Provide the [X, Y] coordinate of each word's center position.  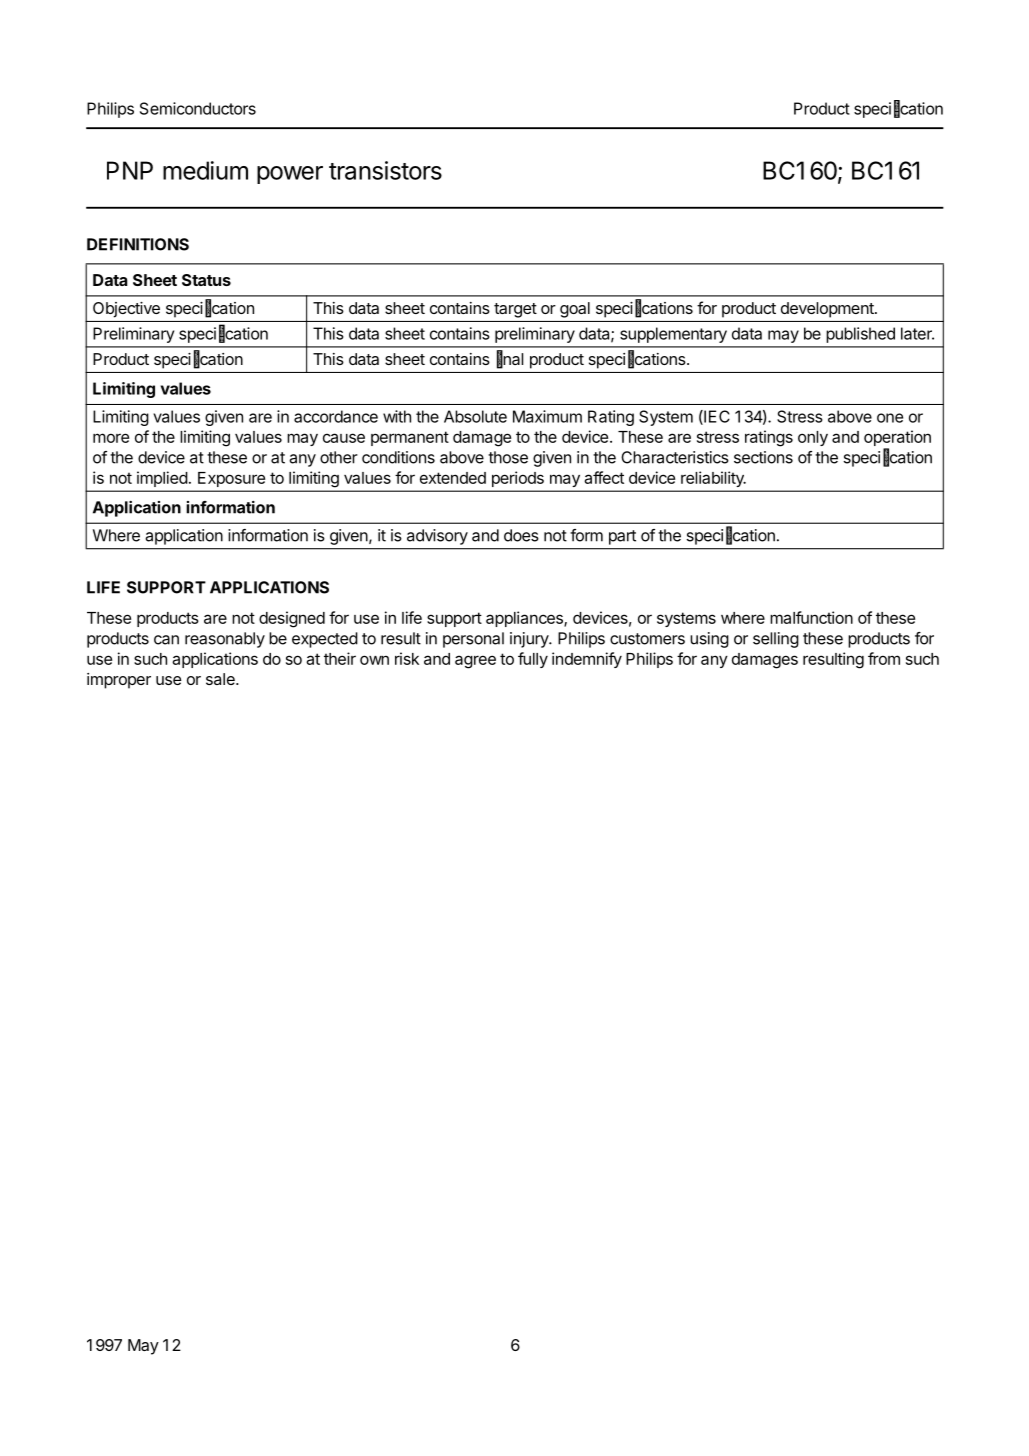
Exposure [231, 479]
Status [206, 280]
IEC [716, 417]
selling [776, 640]
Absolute [475, 416]
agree [475, 662]
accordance [336, 416]
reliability [713, 479]
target [515, 310]
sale [221, 679]
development [828, 310]
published [860, 335]
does [521, 535]
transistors [385, 170]
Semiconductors [198, 108]
